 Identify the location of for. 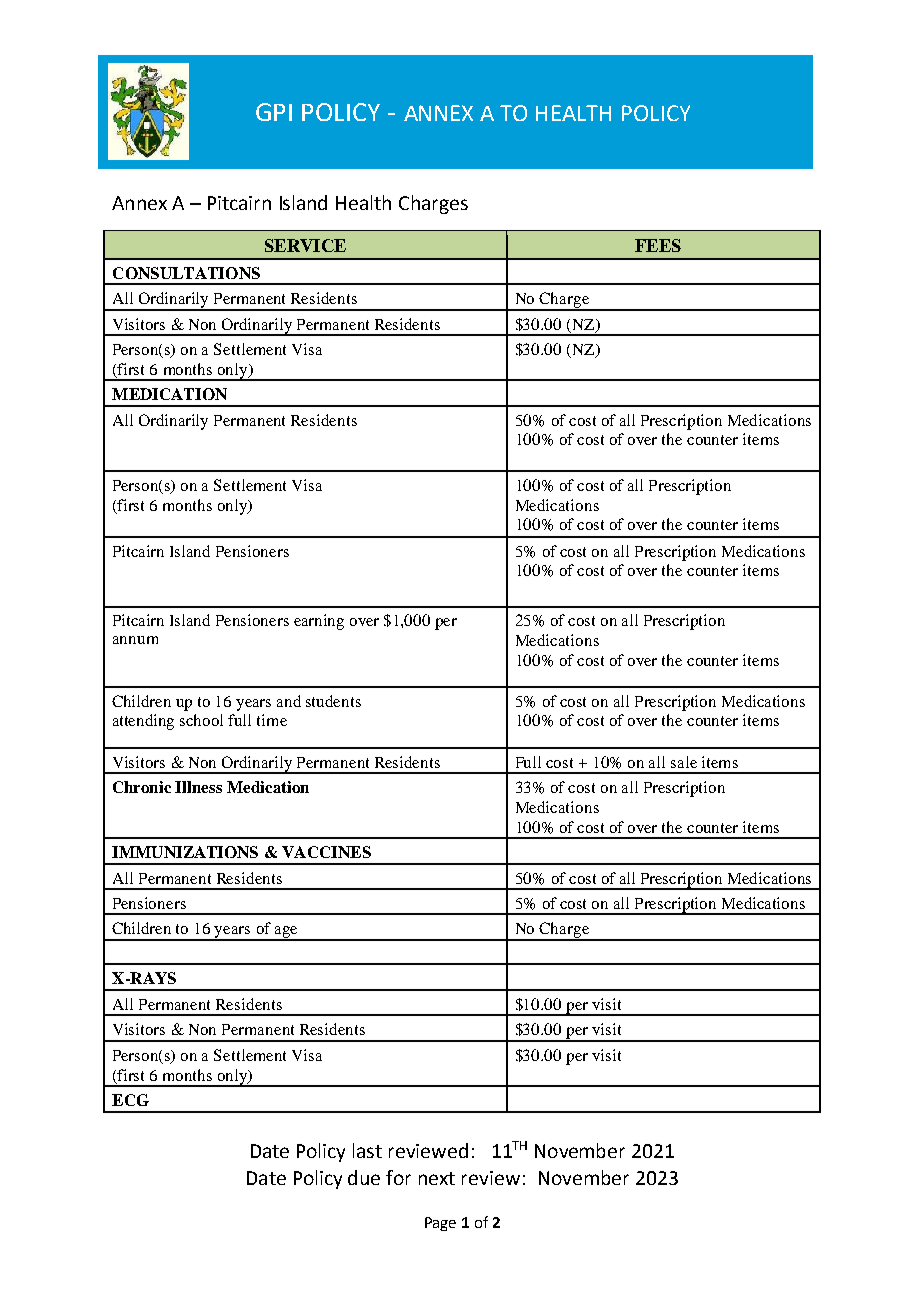
(398, 1177).
